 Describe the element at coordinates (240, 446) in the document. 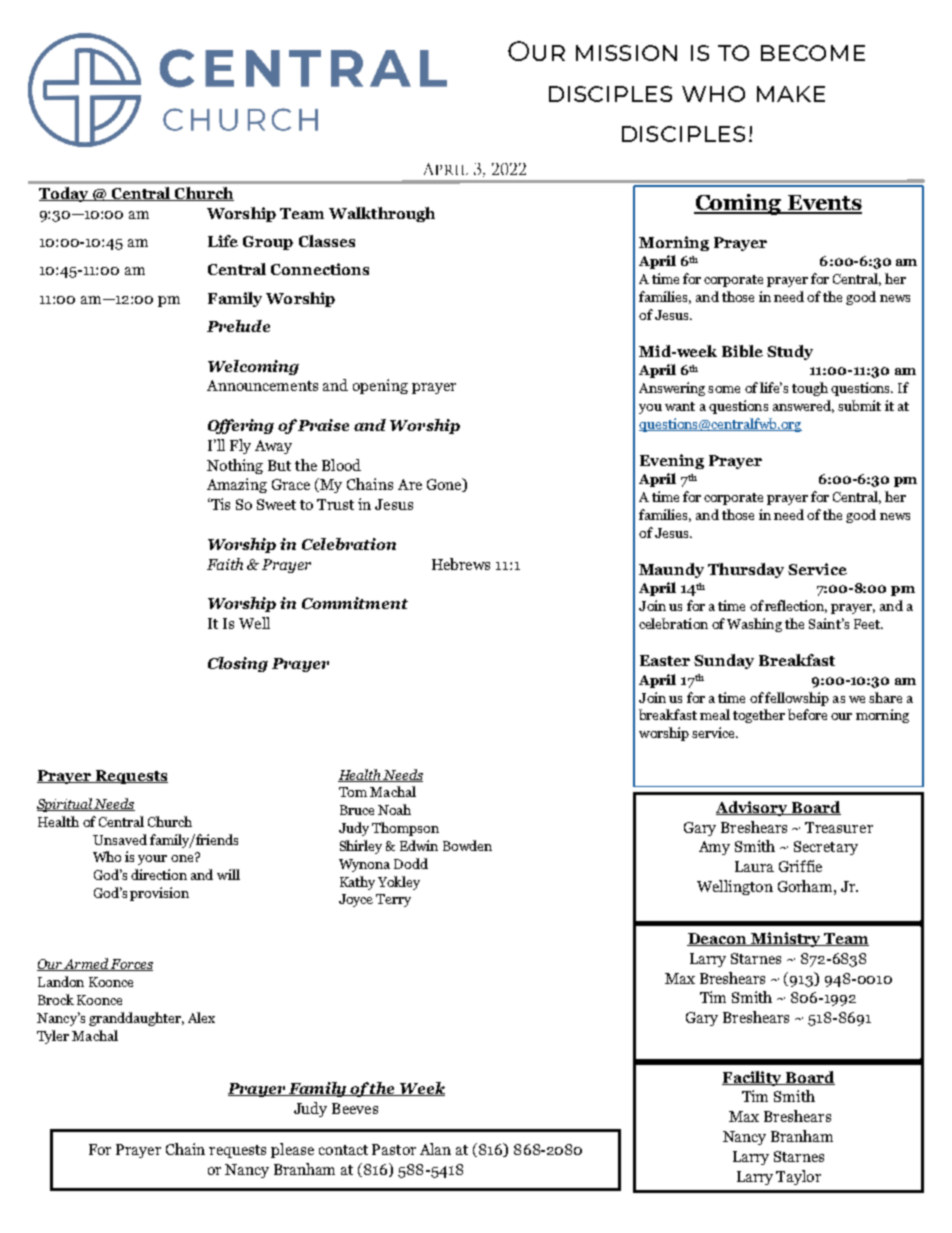

I see `Fly` at that location.
